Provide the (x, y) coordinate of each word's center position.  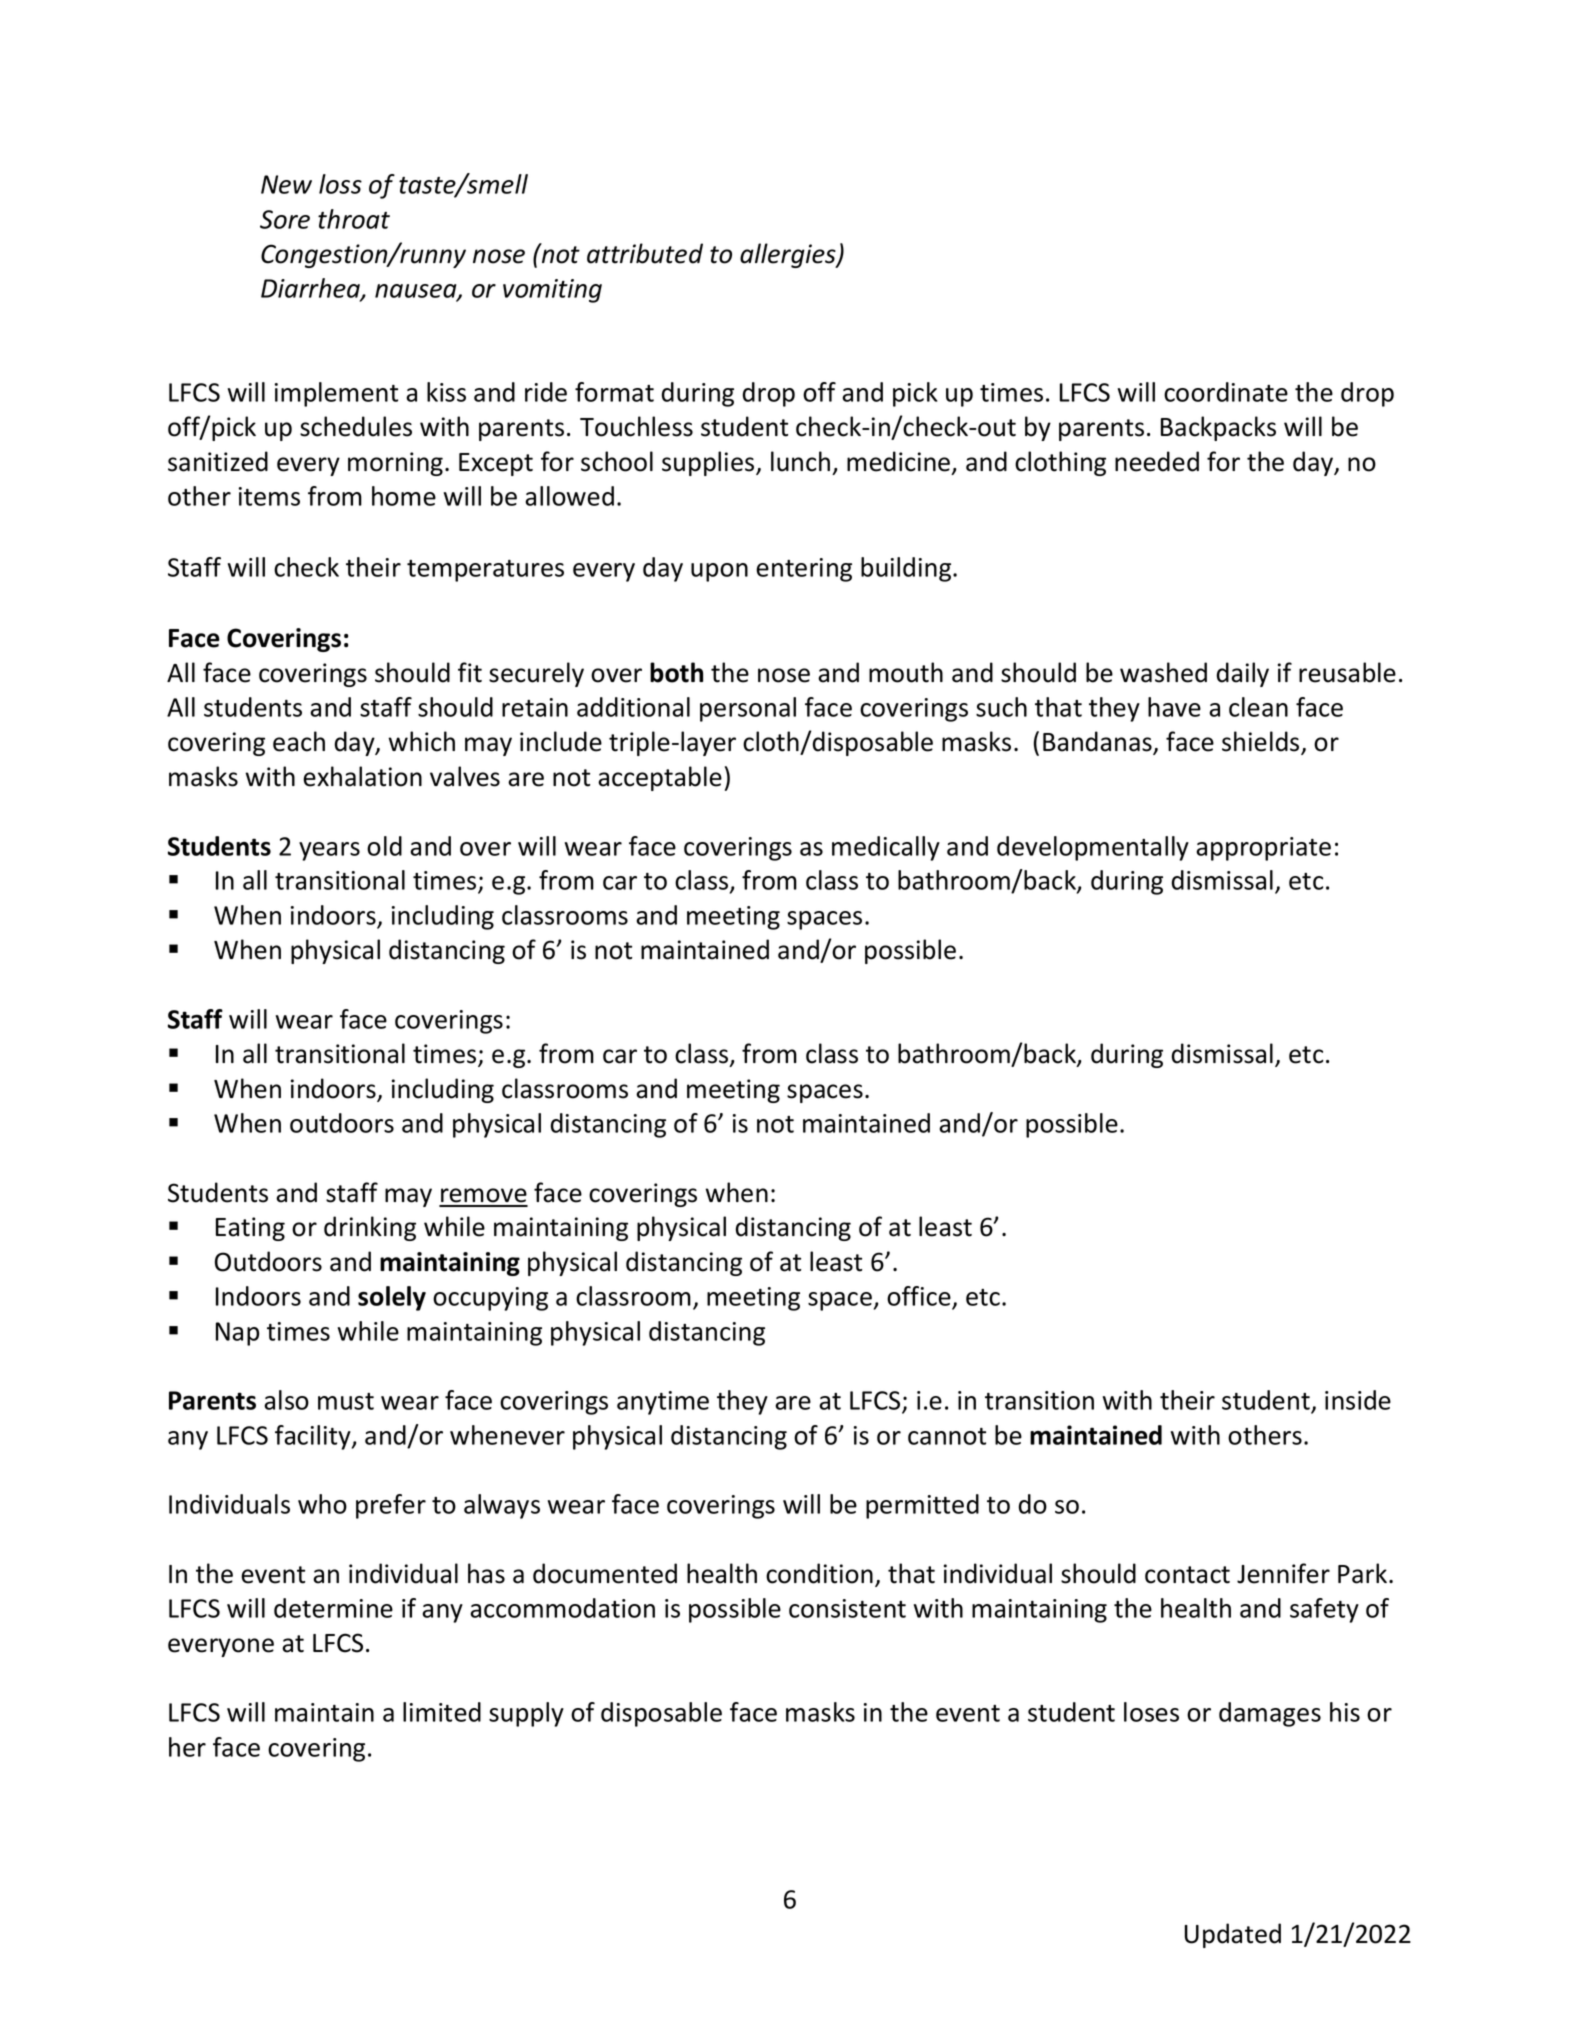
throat (354, 219)
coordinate (1226, 392)
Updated (1233, 1935)
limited (442, 1712)
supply (526, 1714)
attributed (645, 253)
